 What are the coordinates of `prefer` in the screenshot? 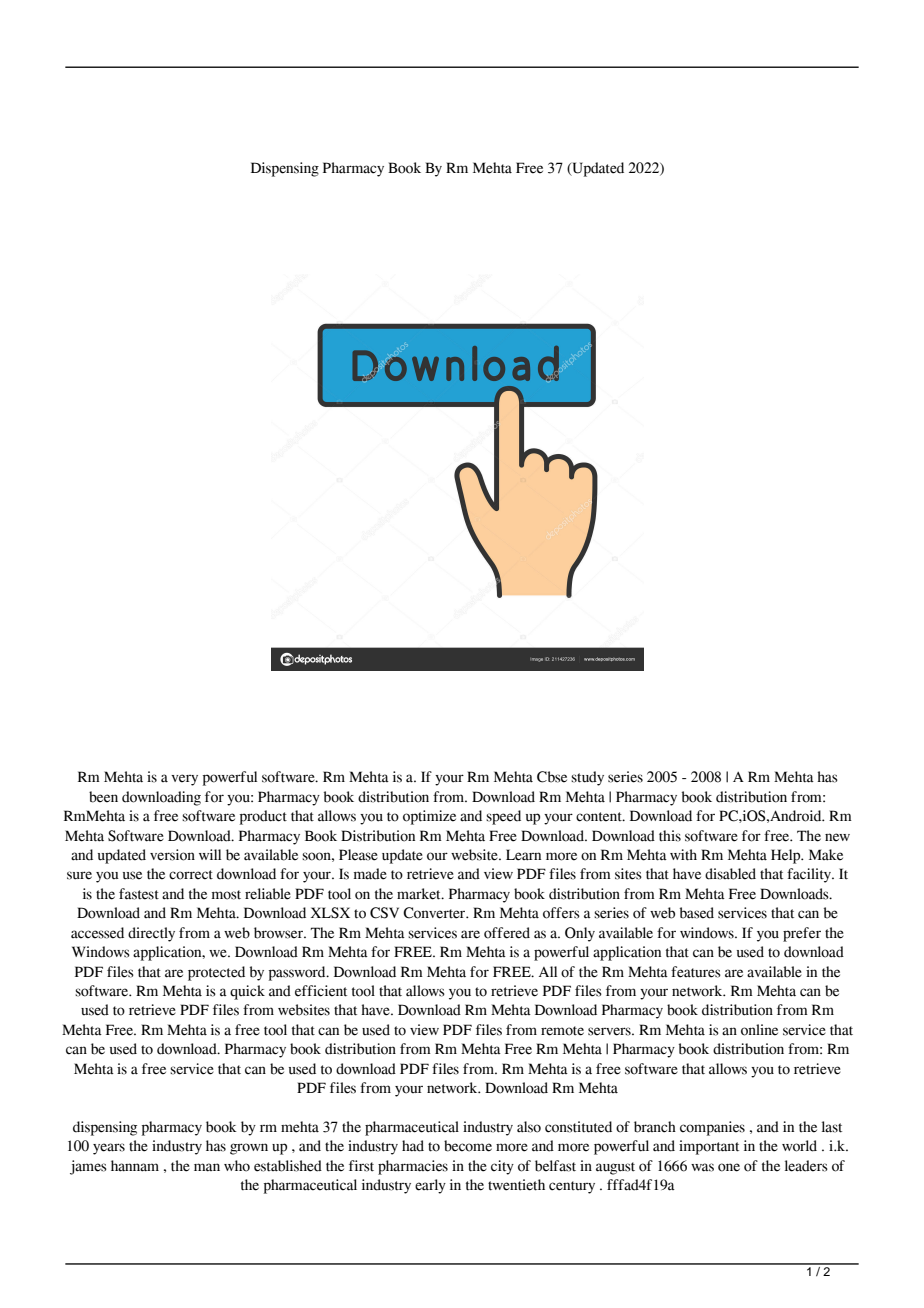 It's located at (802, 934).
